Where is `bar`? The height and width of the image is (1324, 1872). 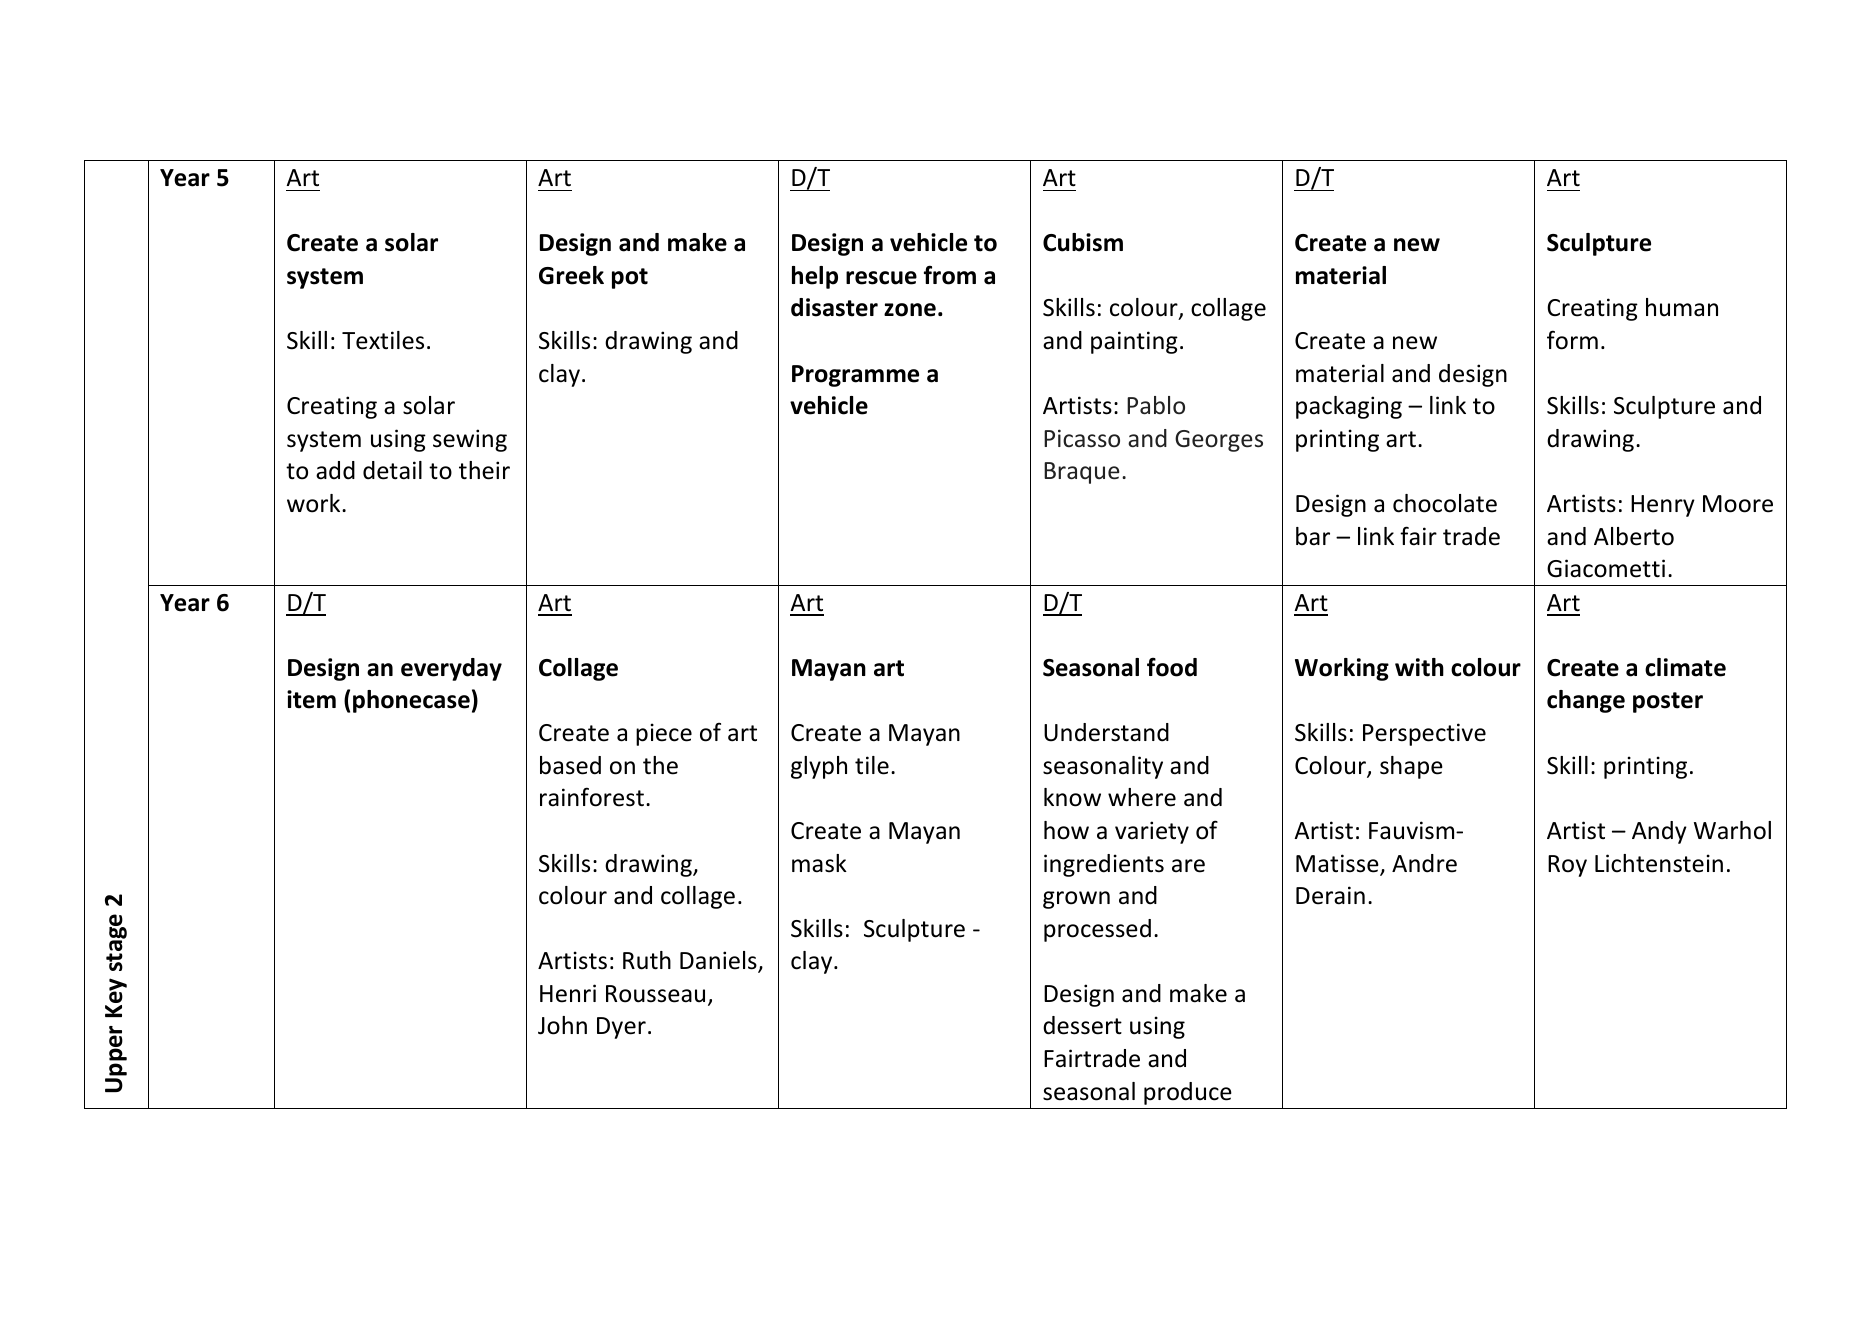 bar is located at coordinates (1313, 536).
